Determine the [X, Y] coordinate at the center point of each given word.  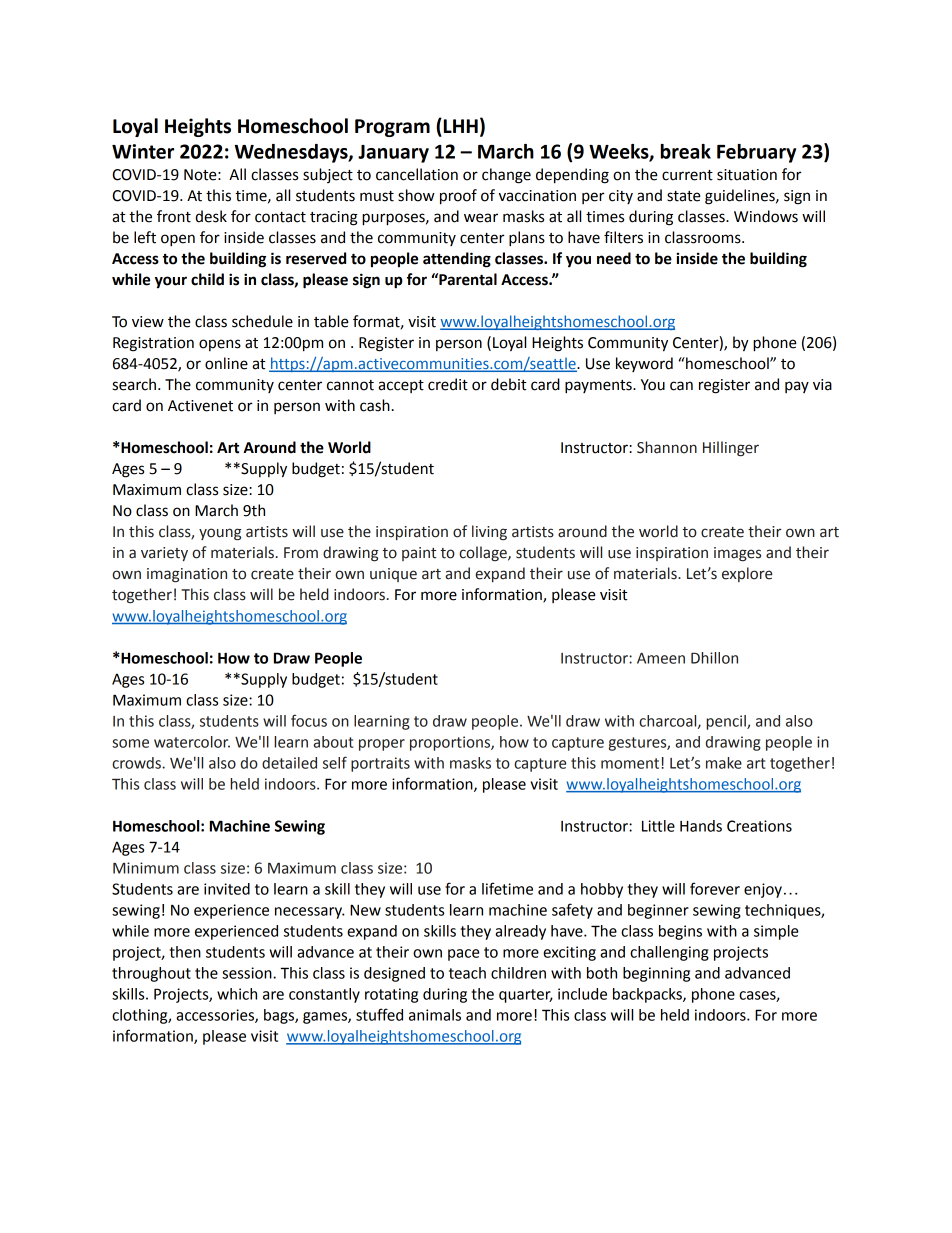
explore [747, 574]
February [756, 153]
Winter [143, 151]
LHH [461, 126]
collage [484, 553]
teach [467, 973]
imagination [187, 575]
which [237, 994]
